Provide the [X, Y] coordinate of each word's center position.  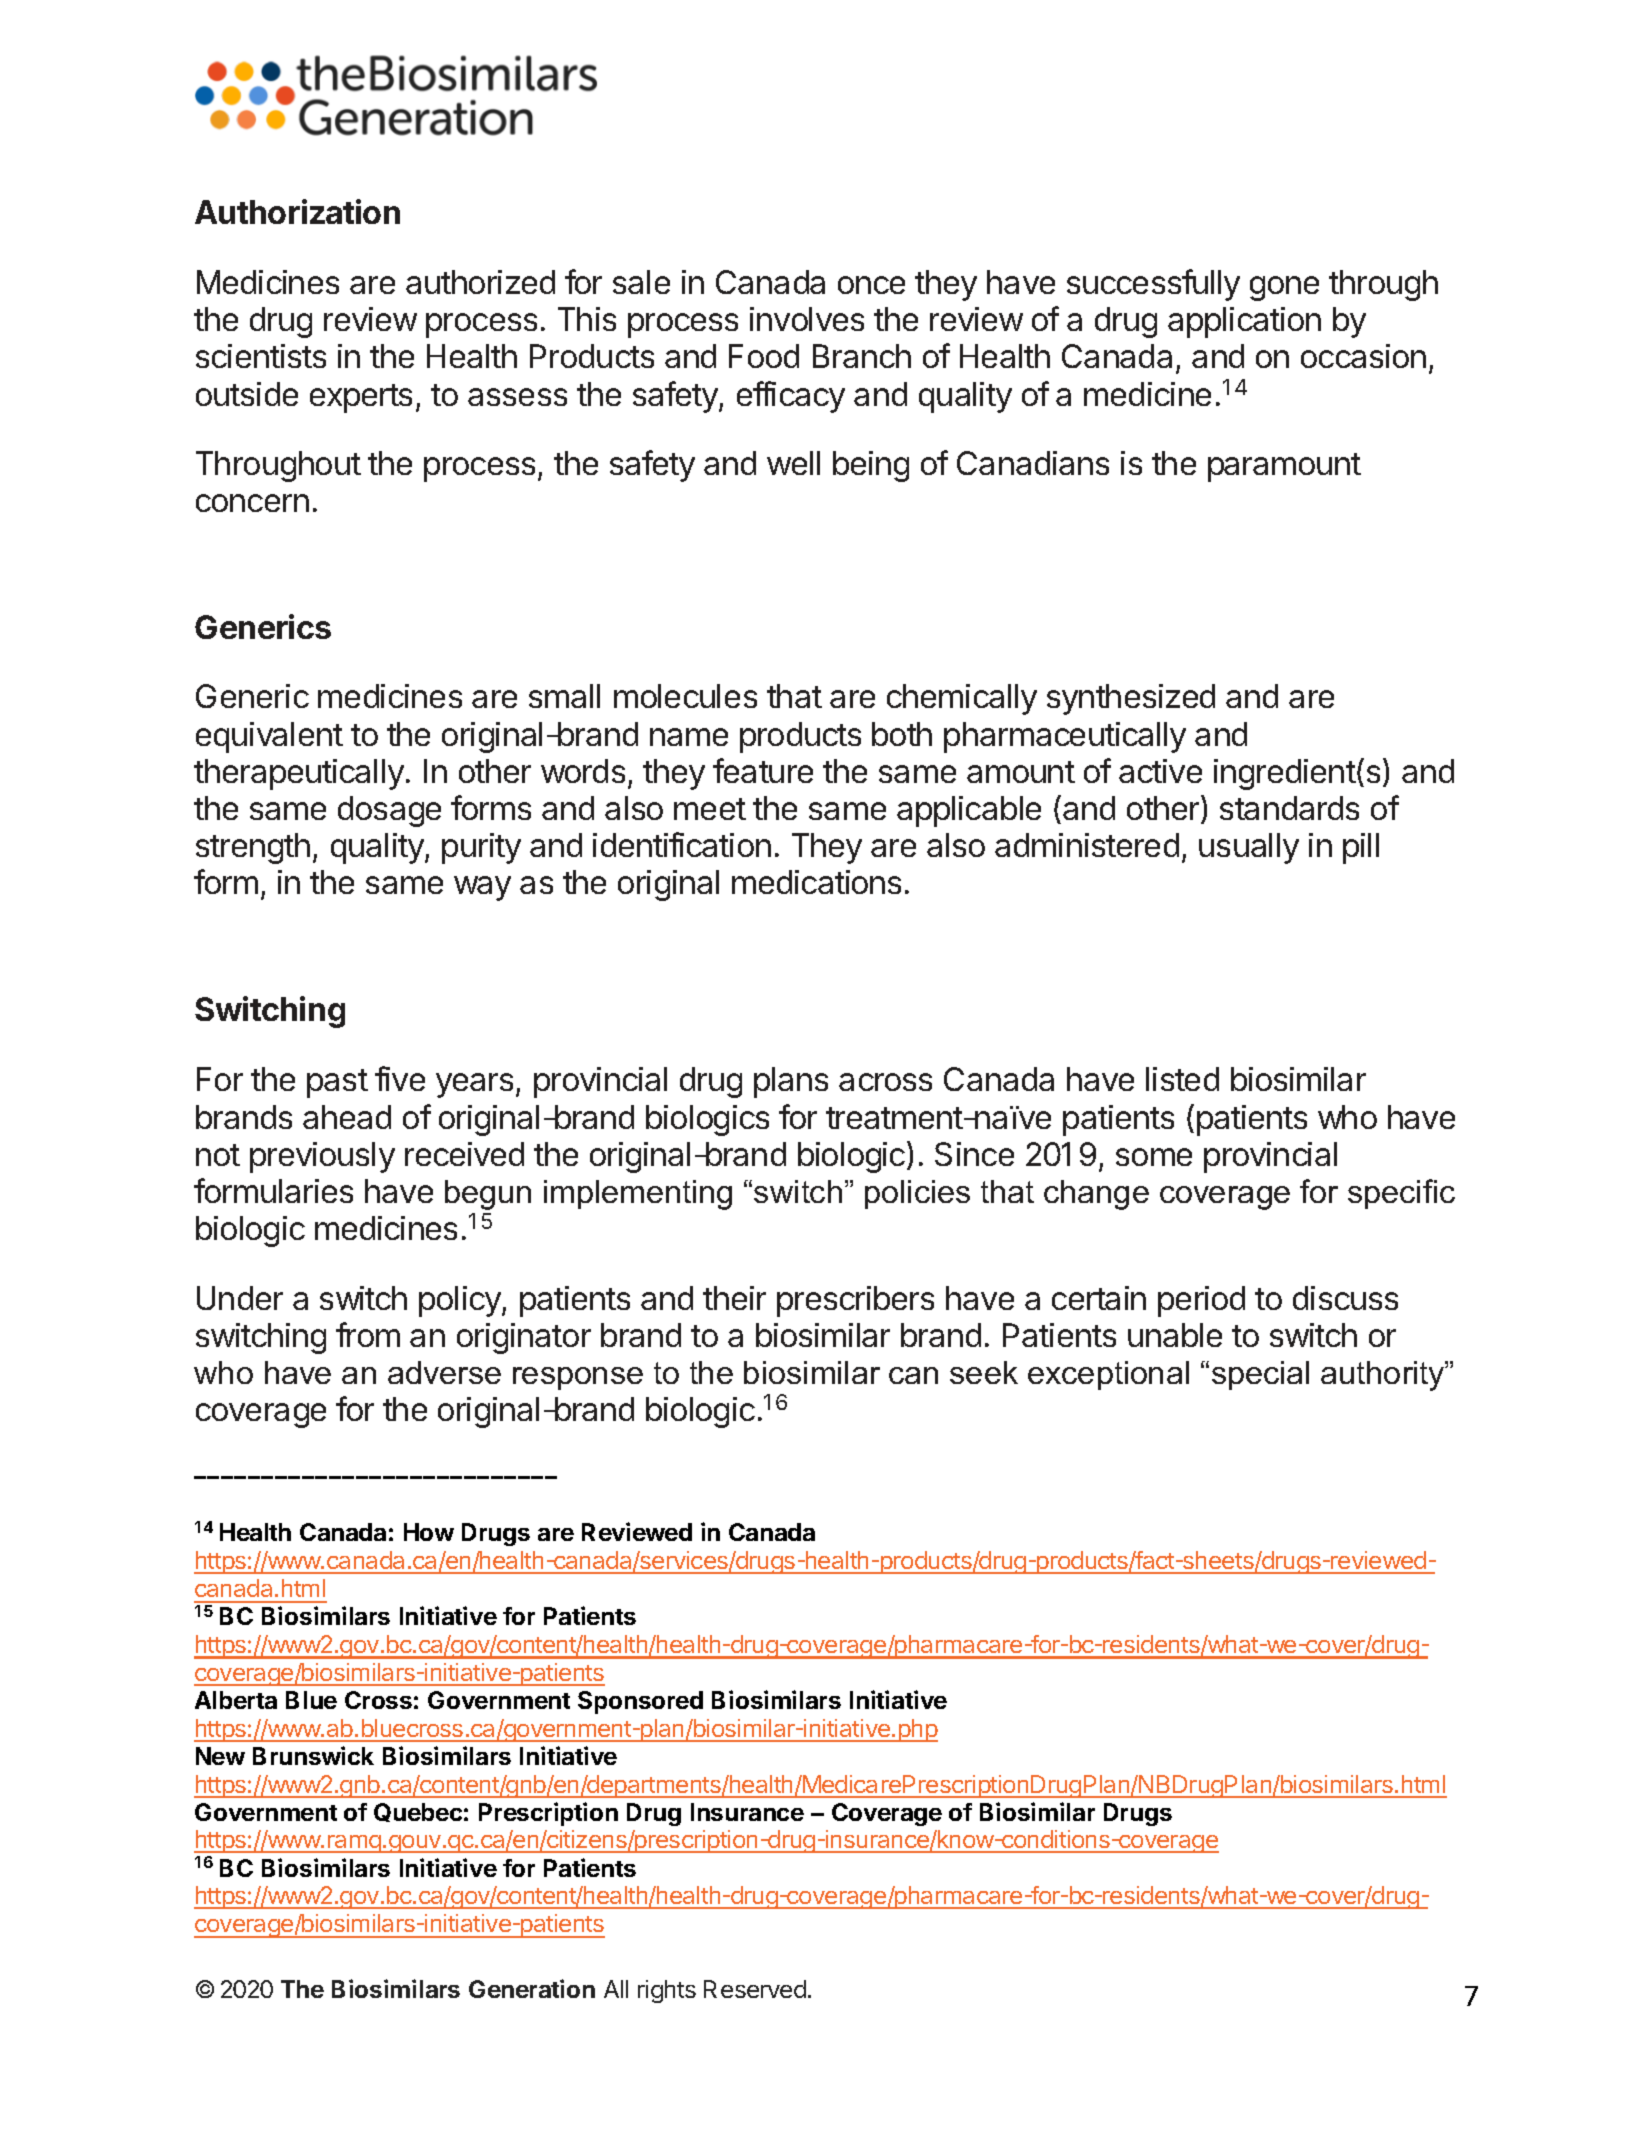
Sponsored [640, 1702]
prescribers [855, 1301]
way [482, 888]
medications [816, 882]
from [368, 1334]
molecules [685, 696]
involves [807, 319]
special [1260, 1375]
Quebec [418, 1812]
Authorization [297, 211]
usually [1249, 848]
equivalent [269, 737]
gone [1284, 288]
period [1201, 1301]
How [429, 1532]
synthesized [1131, 699]
